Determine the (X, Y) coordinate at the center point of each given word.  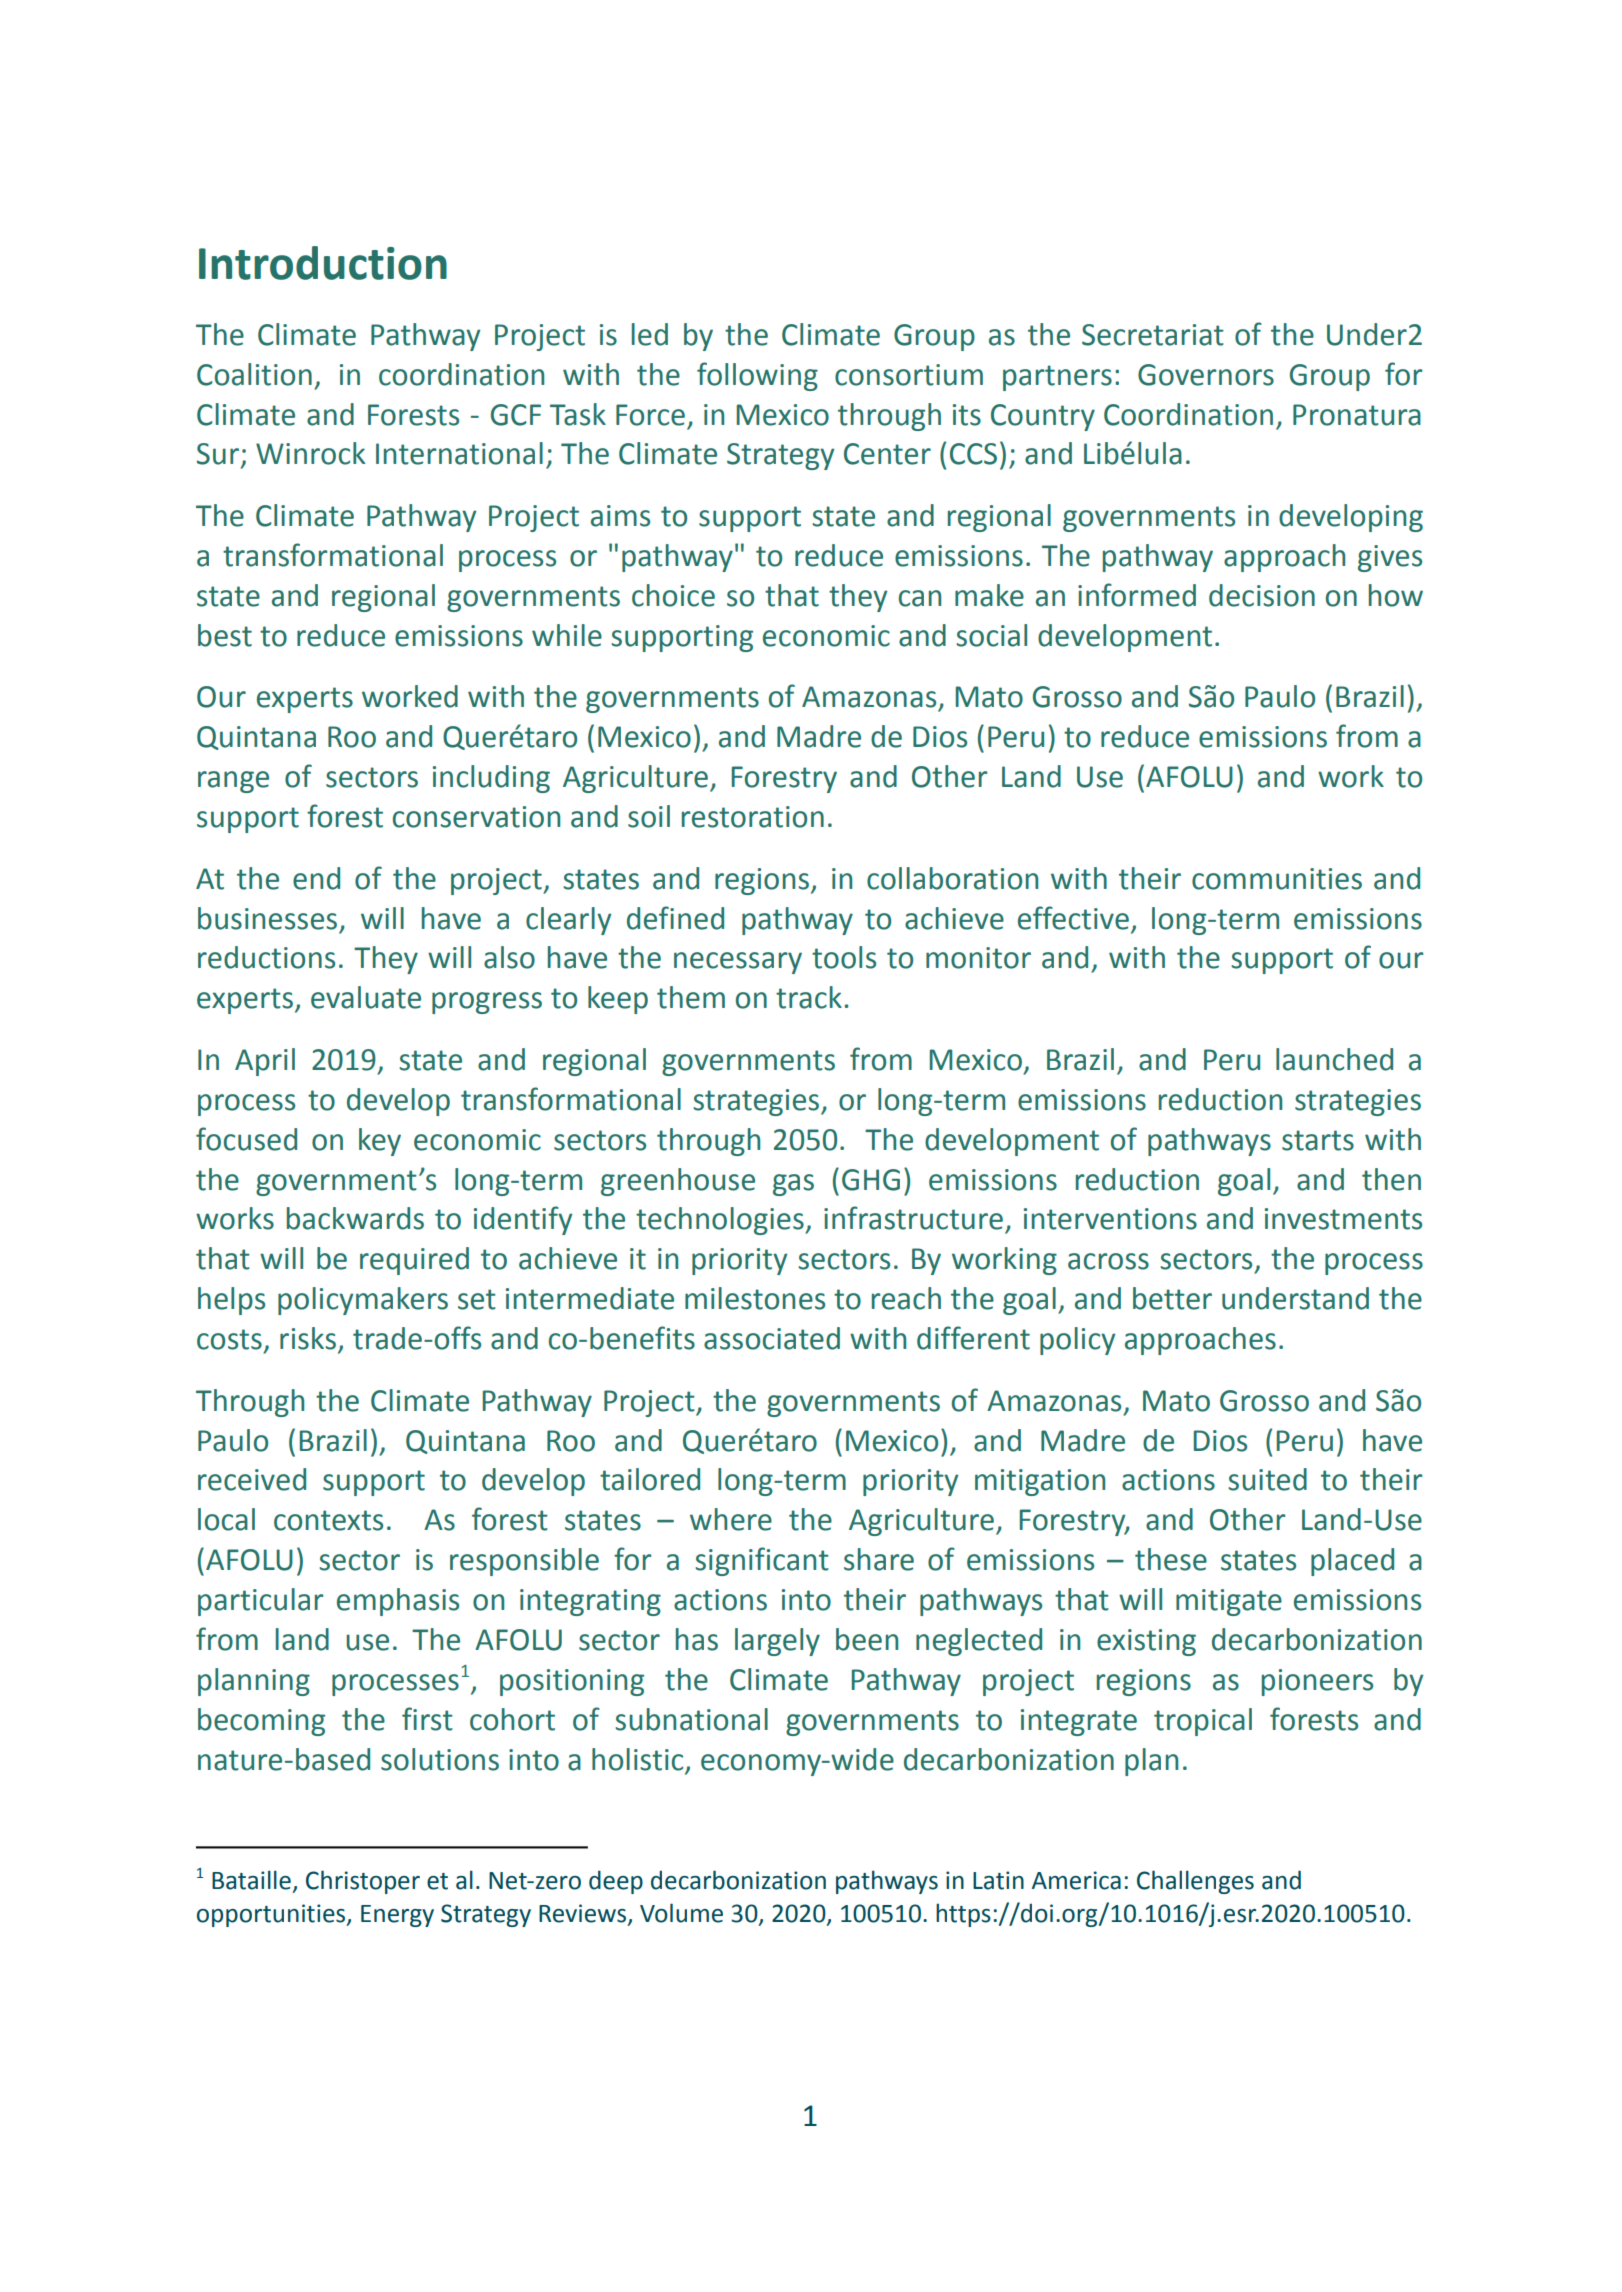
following (757, 376)
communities (1277, 879)
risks (308, 1338)
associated (772, 1338)
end (316, 878)
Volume (681, 1913)
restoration (753, 817)
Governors (1206, 375)
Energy (397, 1916)
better (1172, 1298)
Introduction (323, 263)
